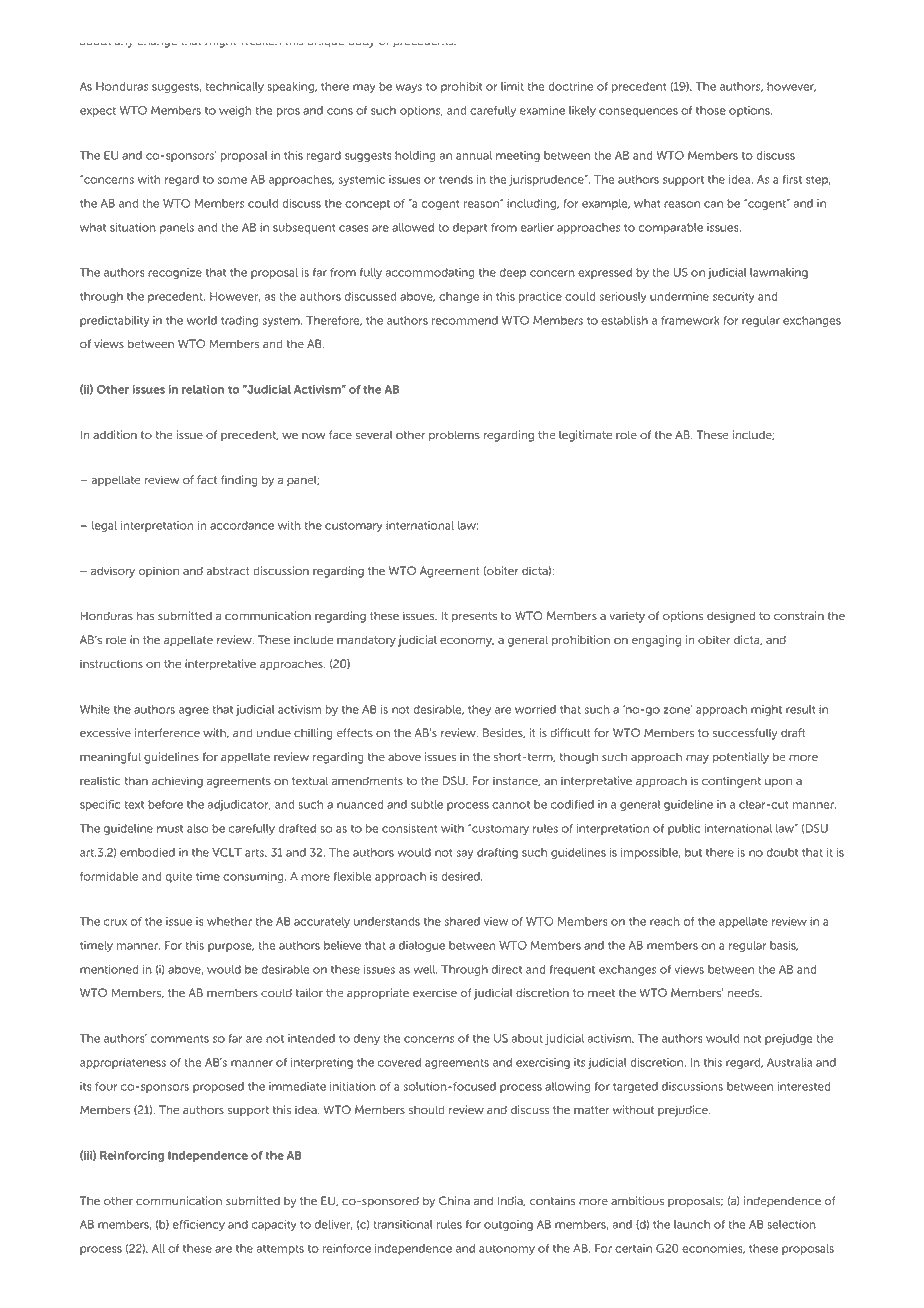 This page has width=924, height=1308. I want to click on but, so click(693, 852).
